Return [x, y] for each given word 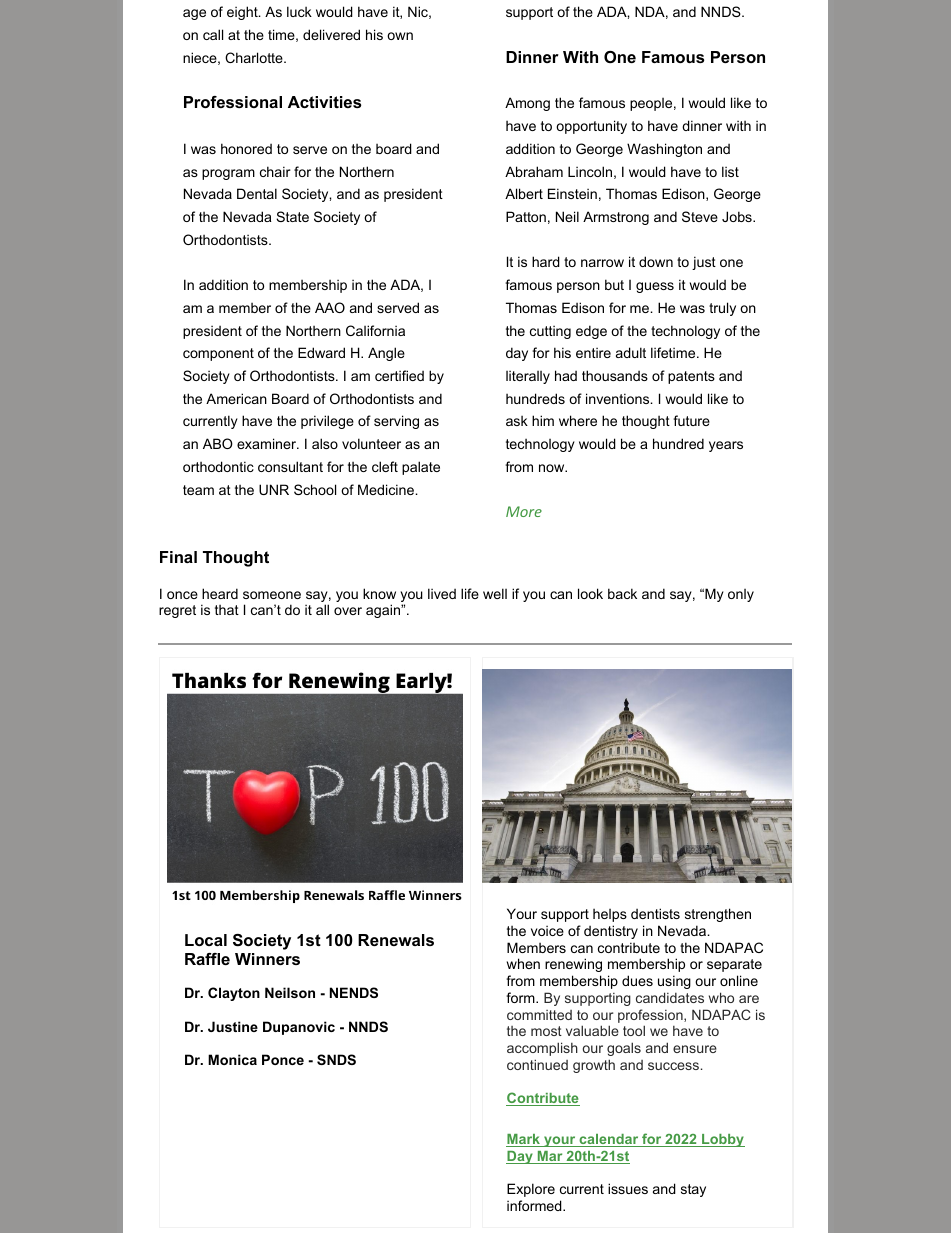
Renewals [396, 940]
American [236, 398]
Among [527, 104]
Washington [664, 150]
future [691, 420]
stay [693, 1190]
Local [206, 940]
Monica [232, 1059]
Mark [524, 1140]
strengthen [718, 915]
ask [517, 421]
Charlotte [255, 57]
